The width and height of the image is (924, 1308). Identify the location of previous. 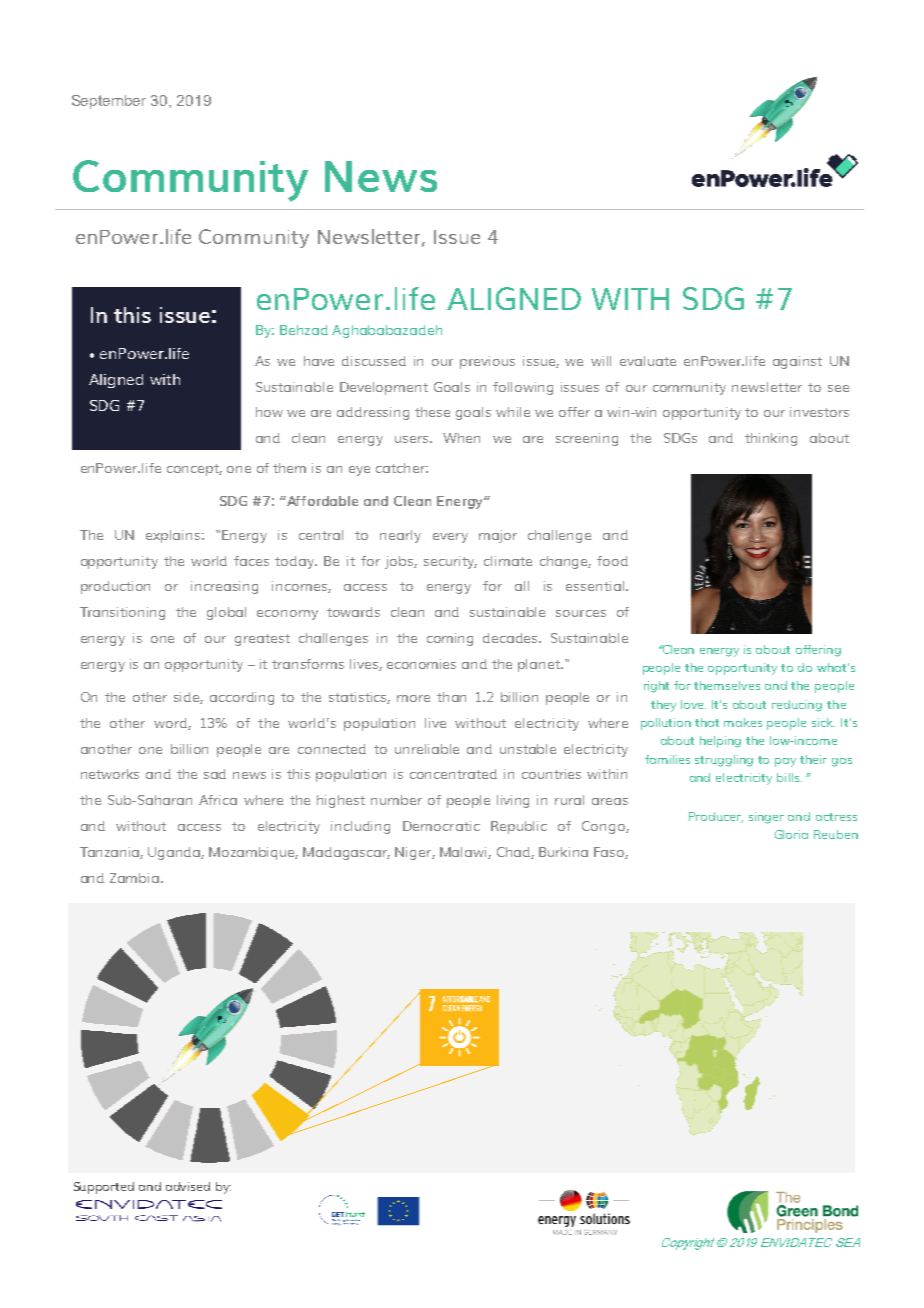
(487, 362).
